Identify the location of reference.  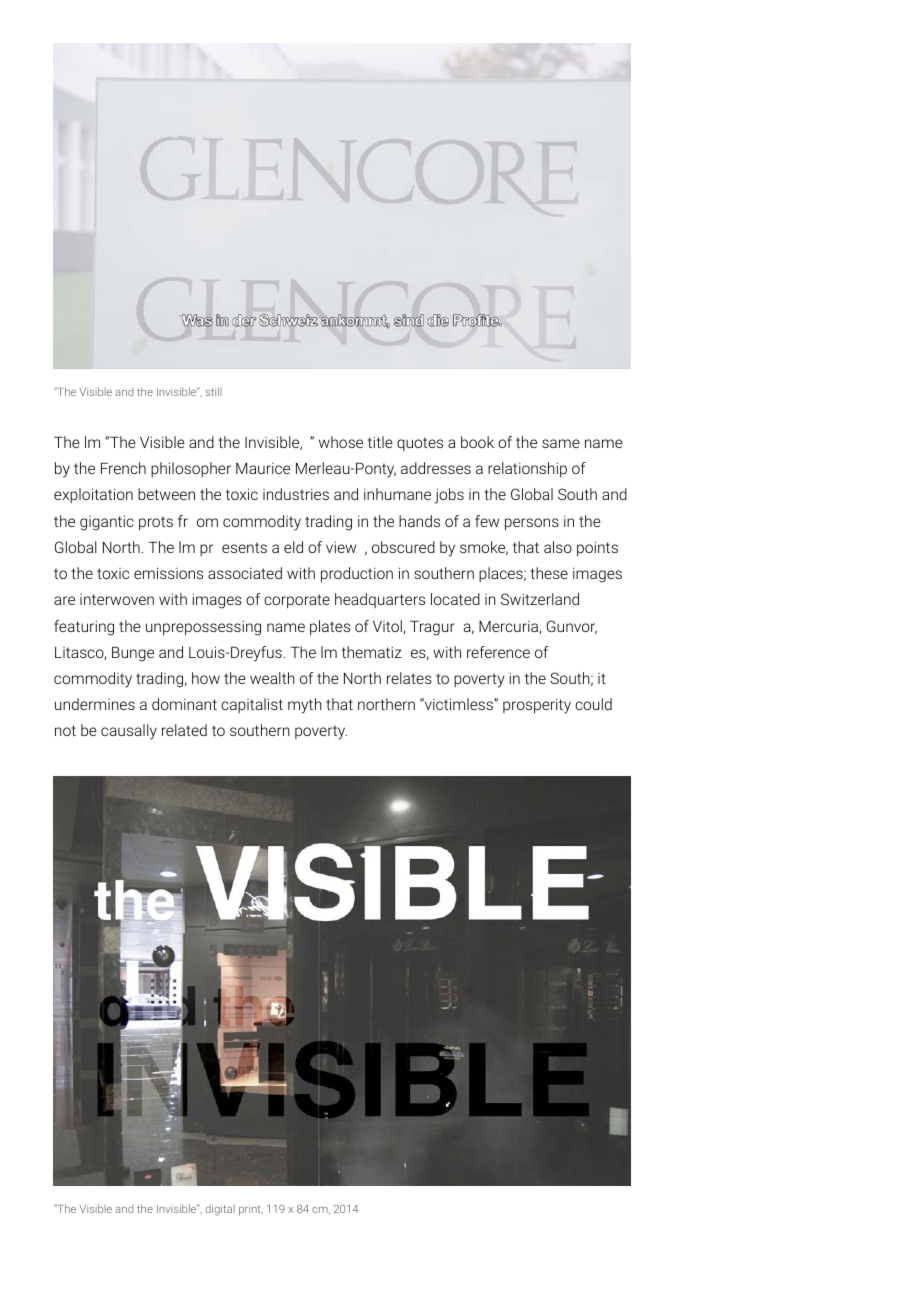
(498, 652).
